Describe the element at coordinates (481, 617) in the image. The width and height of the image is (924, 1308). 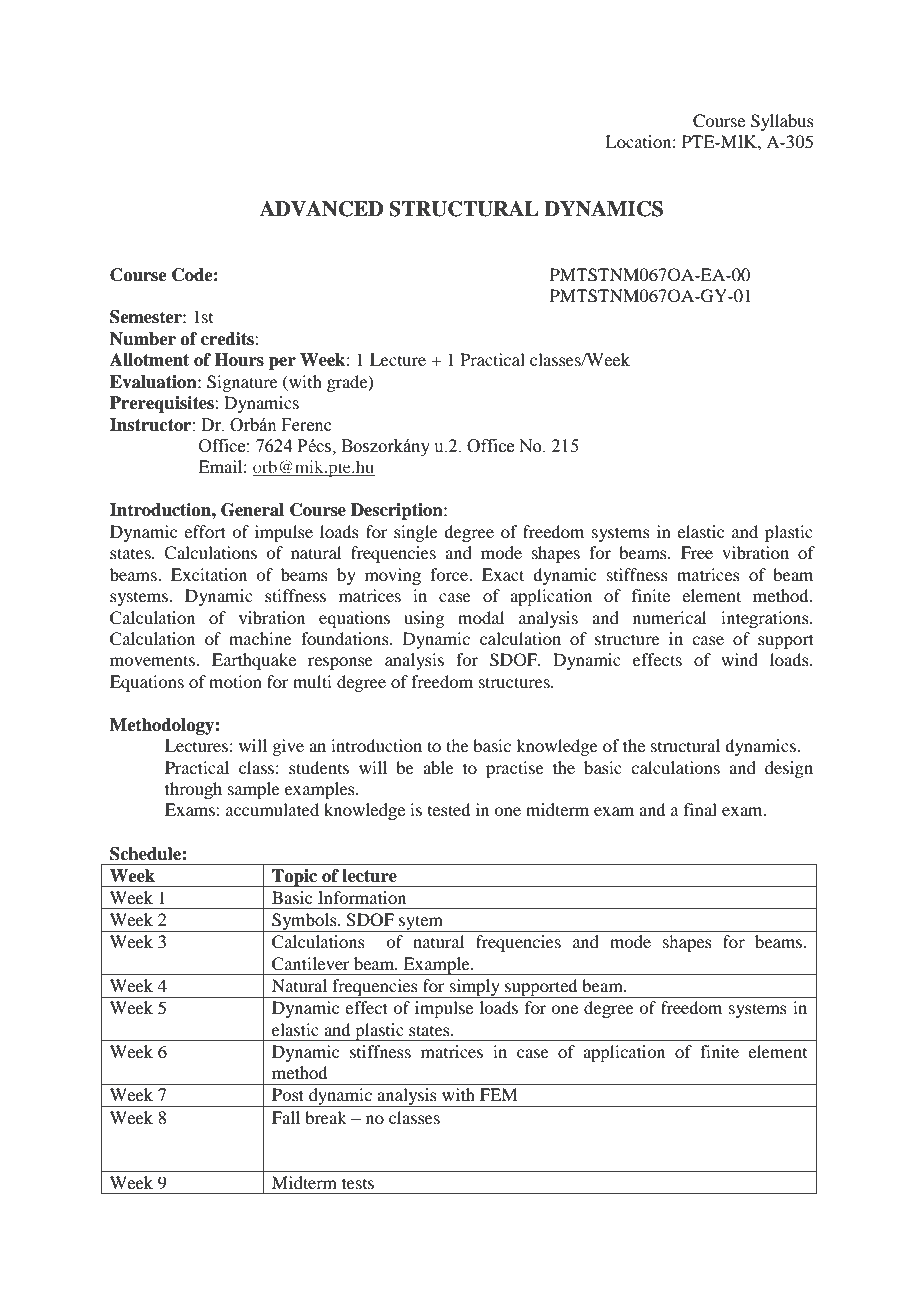
I see `modal` at that location.
